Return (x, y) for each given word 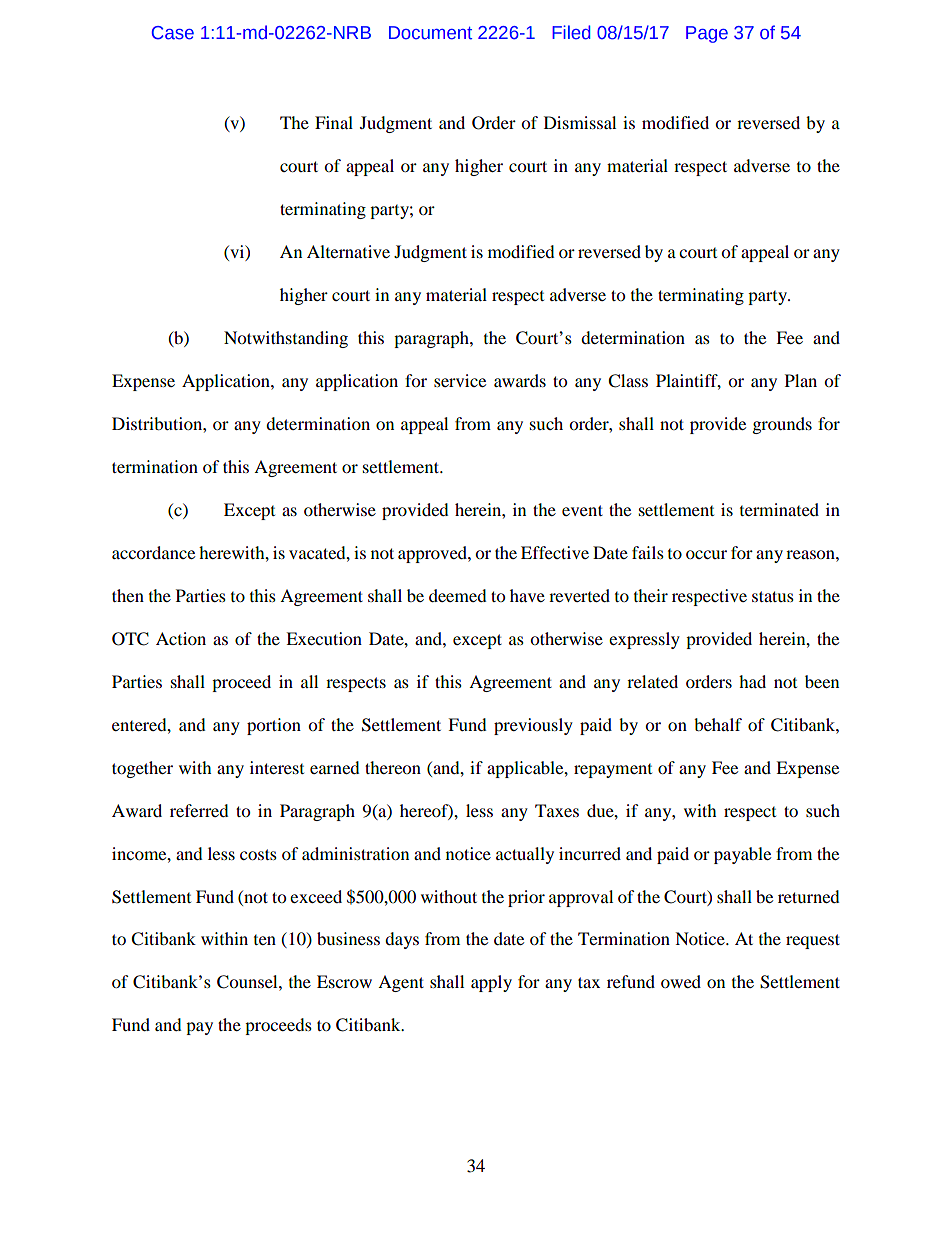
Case (173, 33)
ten (265, 940)
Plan (801, 380)
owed (681, 981)
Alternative (348, 251)
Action (181, 638)
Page (707, 34)
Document (430, 33)
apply (491, 983)
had (752, 681)
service (460, 380)
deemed (458, 595)
